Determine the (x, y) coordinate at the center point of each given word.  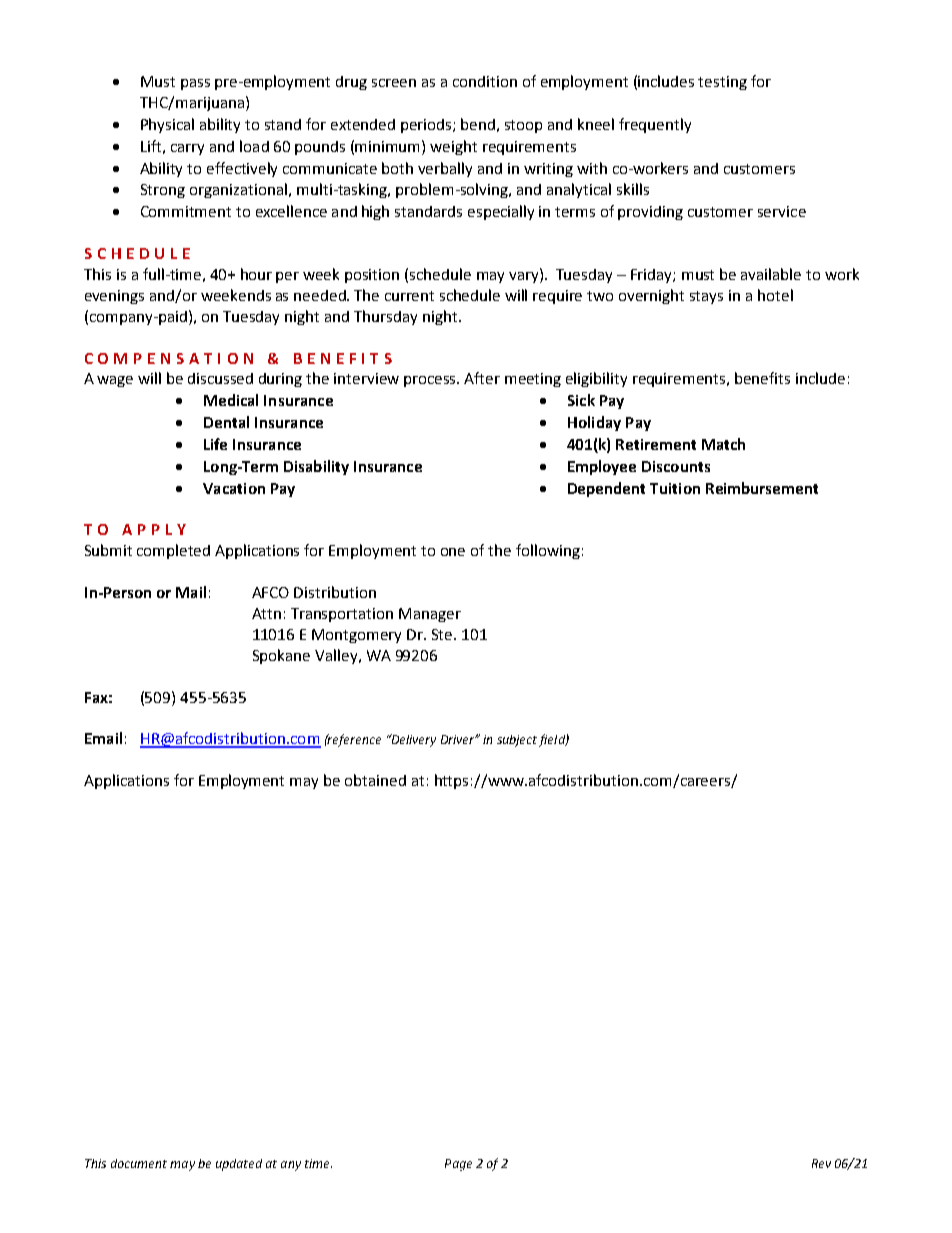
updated (239, 1165)
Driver (459, 739)
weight (453, 147)
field (553, 740)
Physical (167, 125)
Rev (821, 1163)
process (431, 381)
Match (723, 444)
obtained (375, 780)
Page (458, 1165)
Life (215, 444)
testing (722, 83)
